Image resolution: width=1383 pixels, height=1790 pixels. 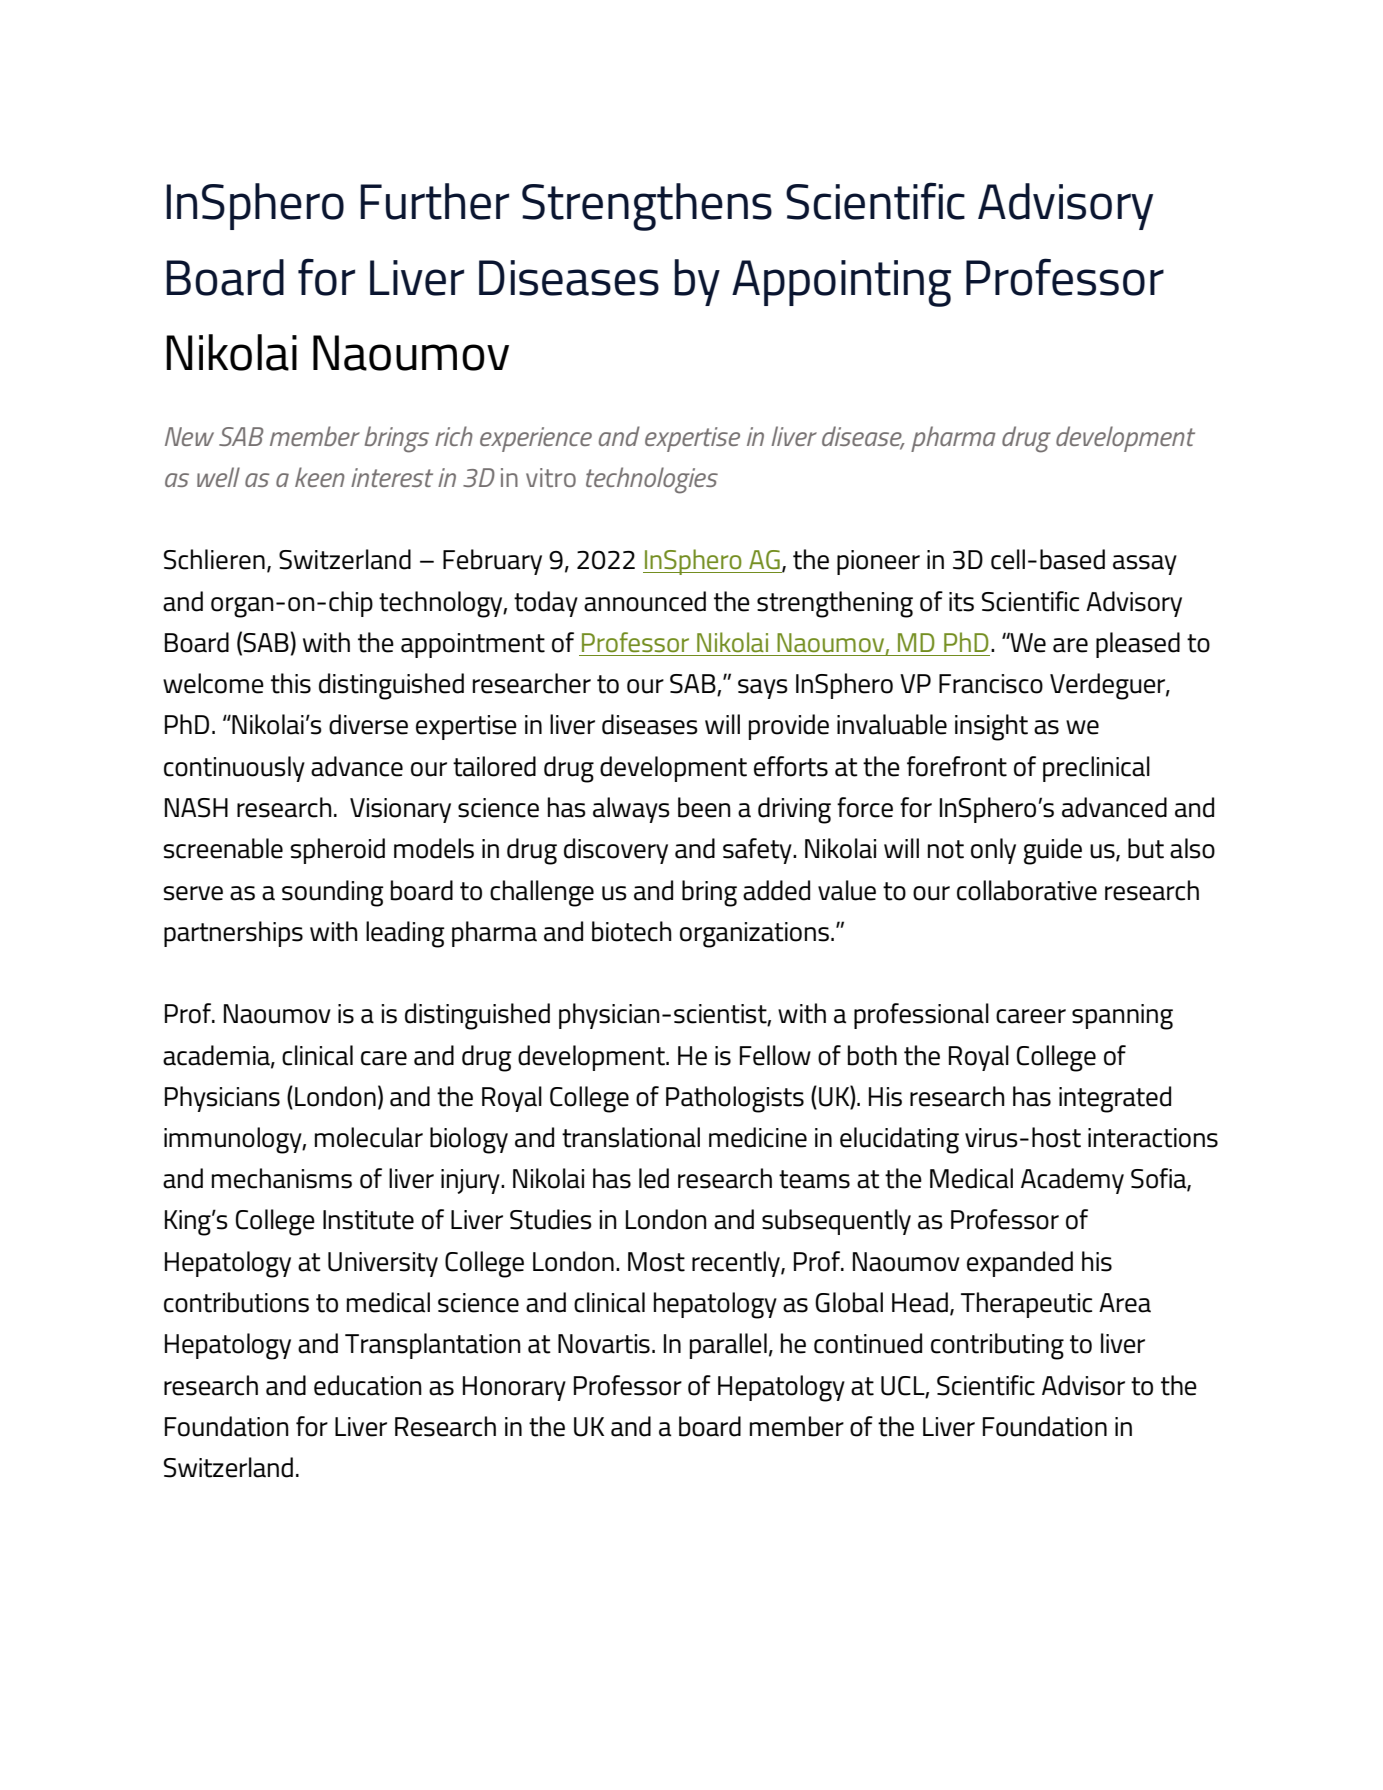 What do you see at coordinates (652, 480) in the screenshot?
I see `technologies` at bounding box center [652, 480].
